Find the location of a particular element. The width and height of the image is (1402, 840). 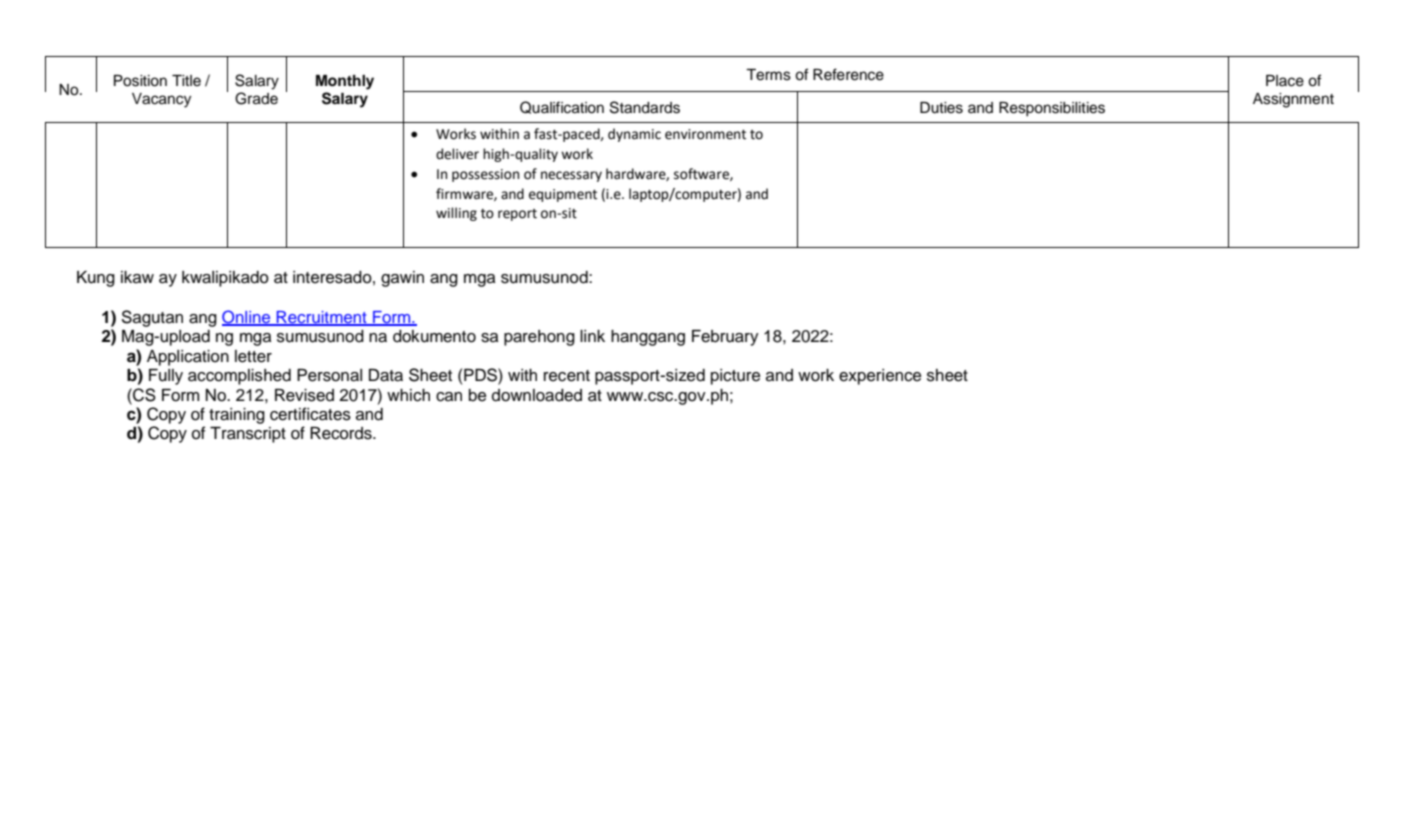

downloaded is located at coordinates (537, 395).
